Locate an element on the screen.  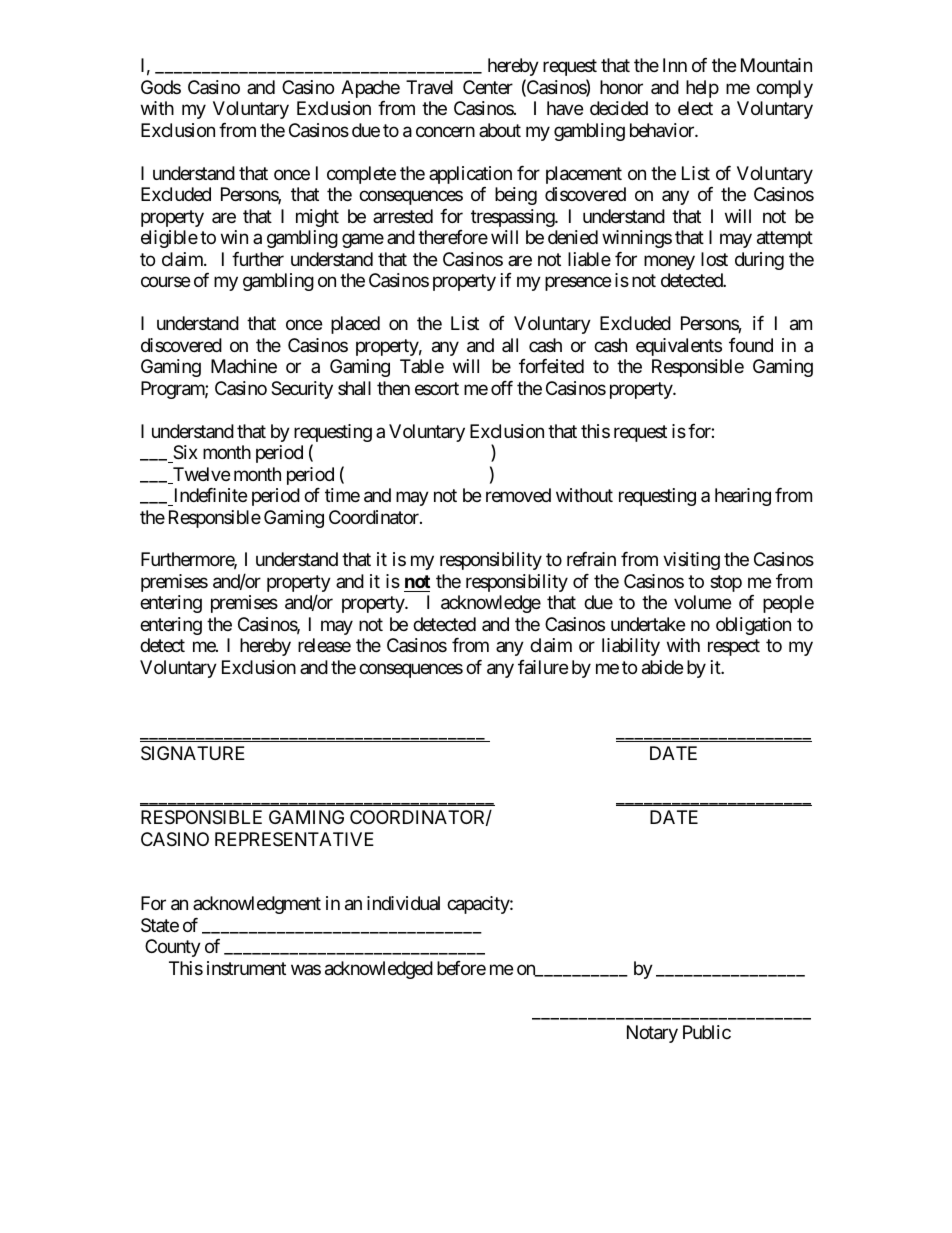
Indefinite is located at coordinates (211, 495).
